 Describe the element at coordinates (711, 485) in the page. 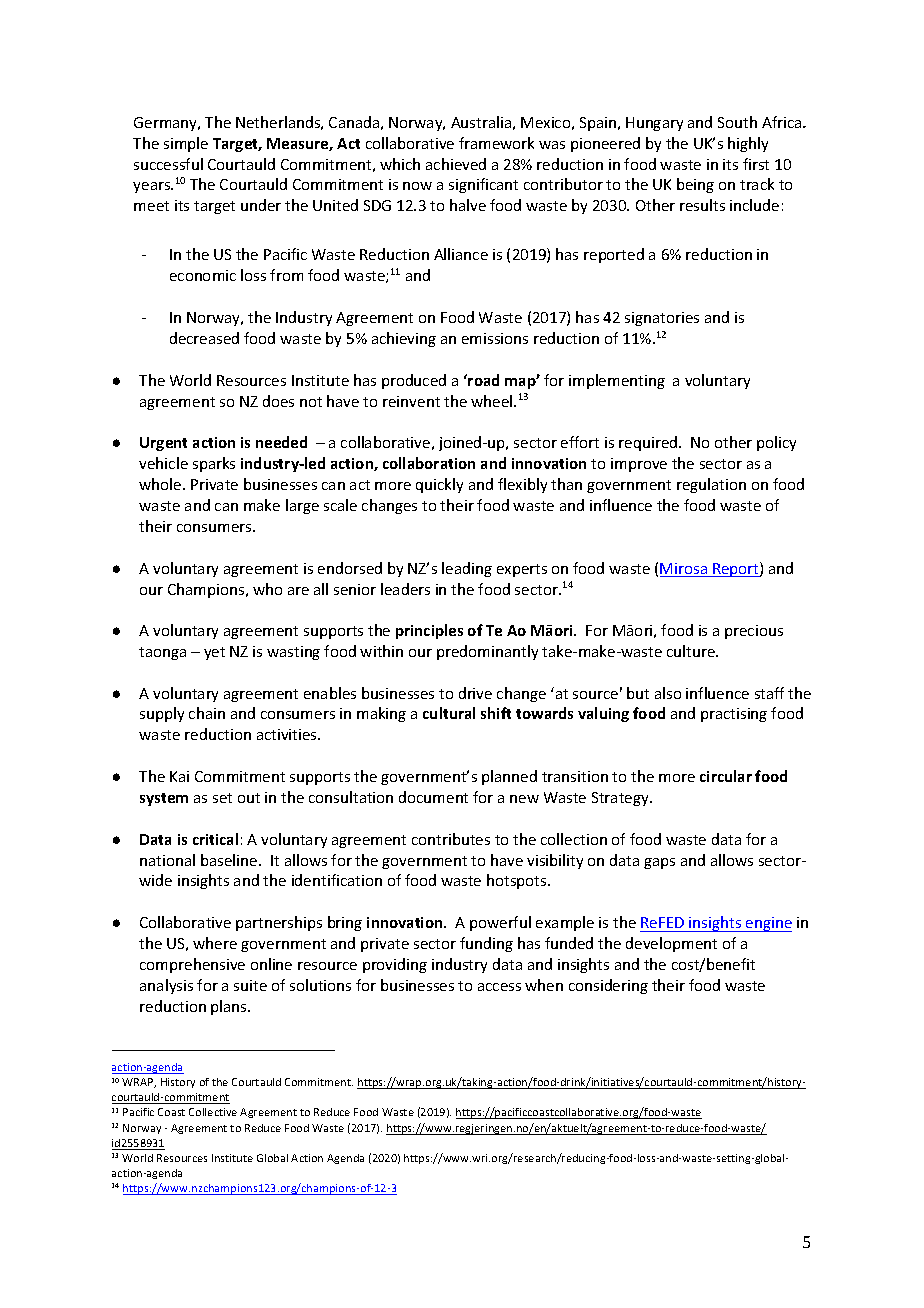

I see `regulation` at that location.
